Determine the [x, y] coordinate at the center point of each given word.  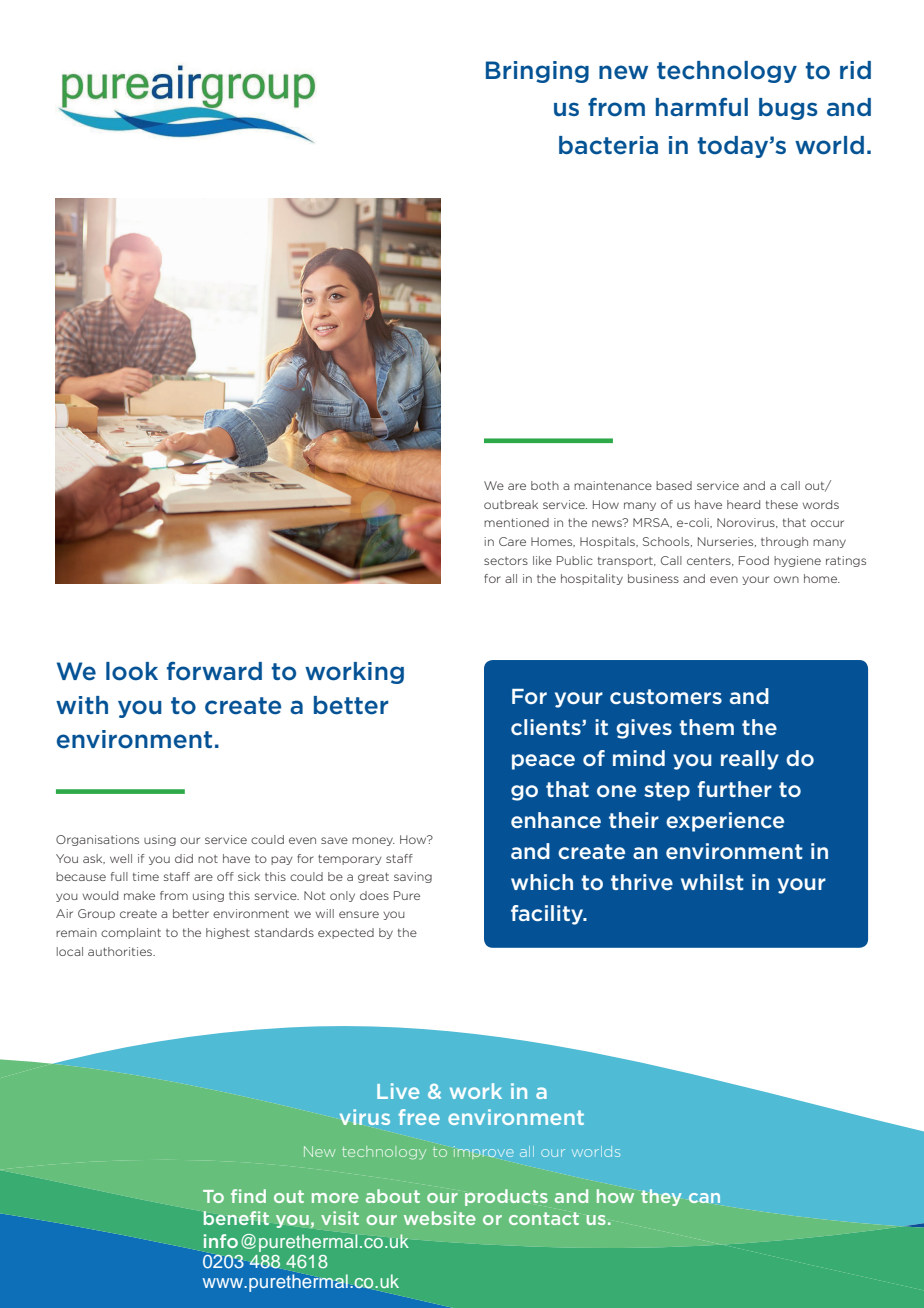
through [784, 542]
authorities [121, 951]
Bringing [537, 72]
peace [543, 762]
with [82, 705]
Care [512, 541]
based [674, 485]
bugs [788, 109]
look [132, 671]
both [545, 485]
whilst [712, 882]
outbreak [511, 504]
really [750, 760]
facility [548, 915]
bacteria [608, 145]
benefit [236, 1218]
